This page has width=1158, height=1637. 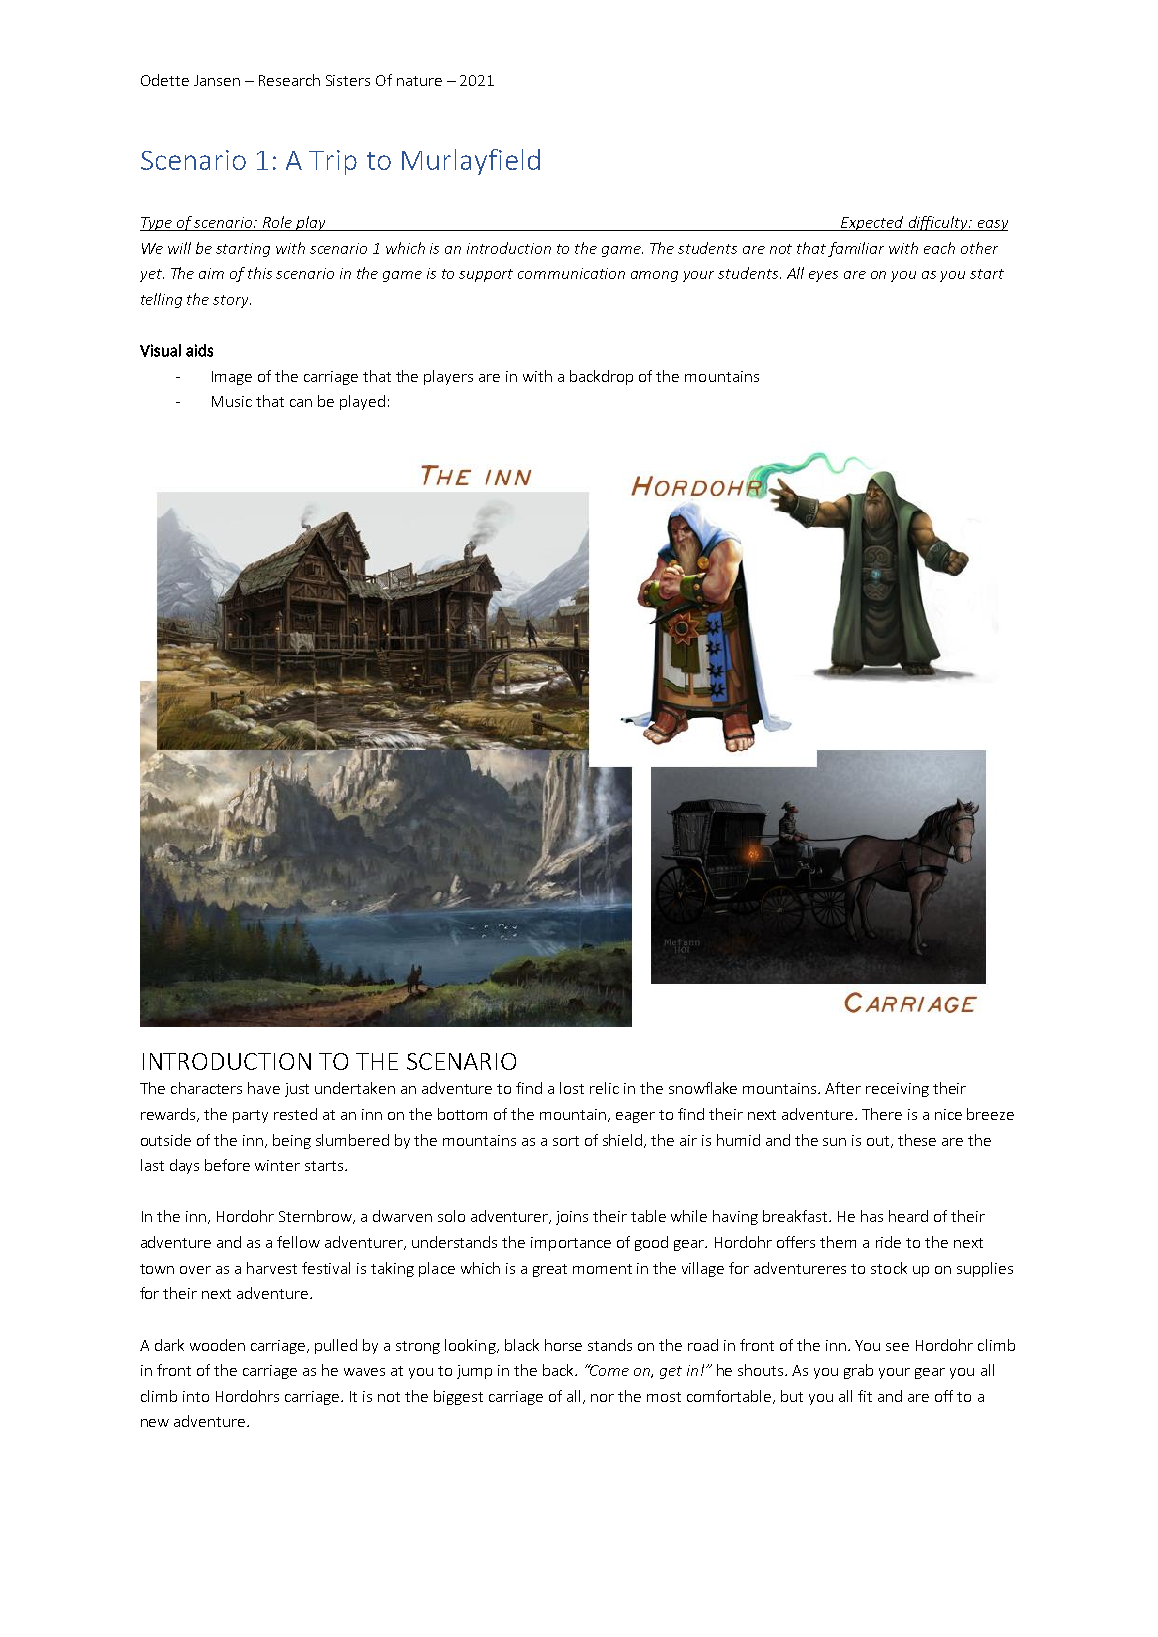 What do you see at coordinates (572, 1088) in the page?
I see `lost` at bounding box center [572, 1088].
